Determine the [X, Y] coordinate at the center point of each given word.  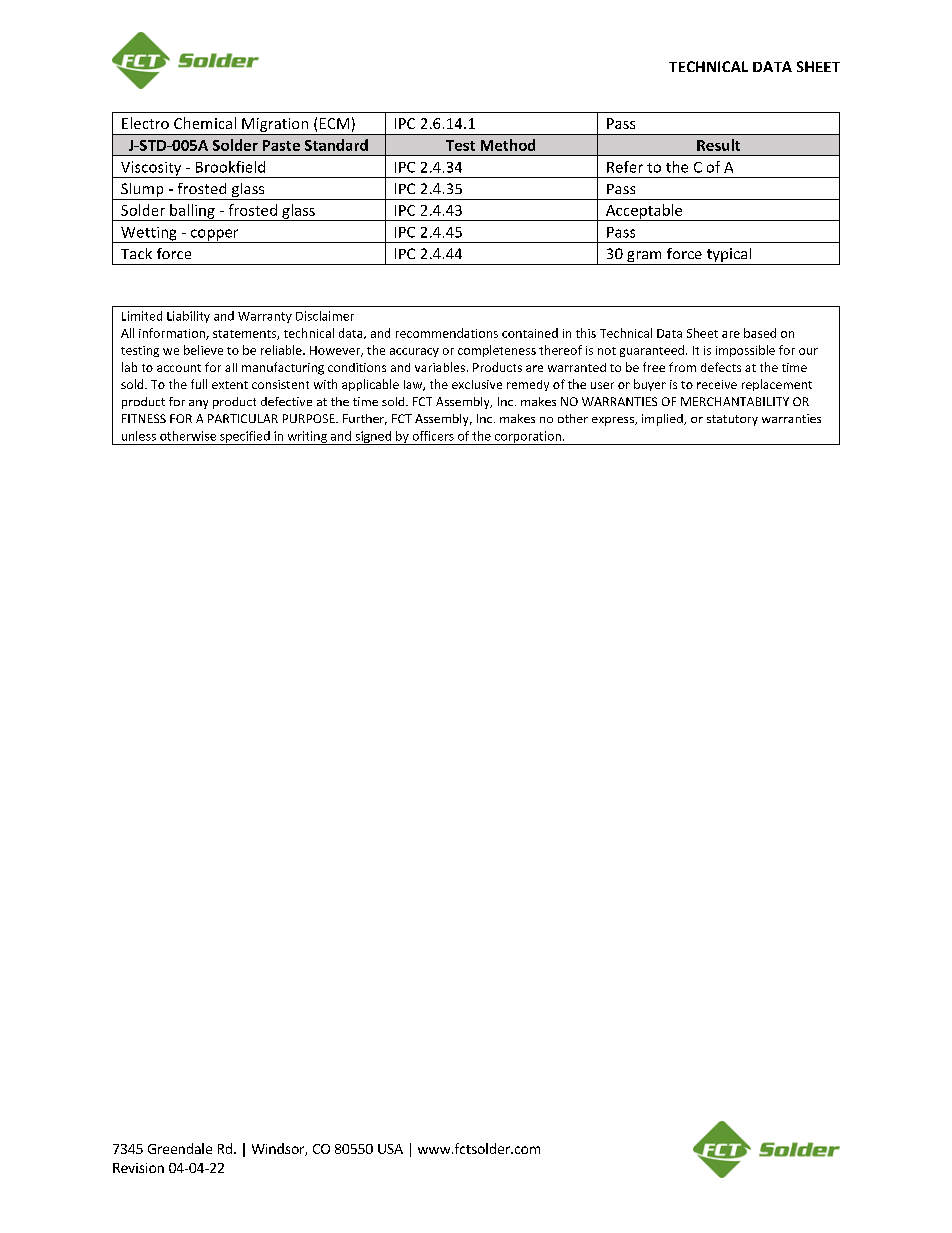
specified [245, 438]
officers [433, 436]
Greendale [180, 1148]
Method [508, 145]
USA [390, 1149]
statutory [732, 420]
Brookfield [230, 167]
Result [718, 145]
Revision [138, 1168]
